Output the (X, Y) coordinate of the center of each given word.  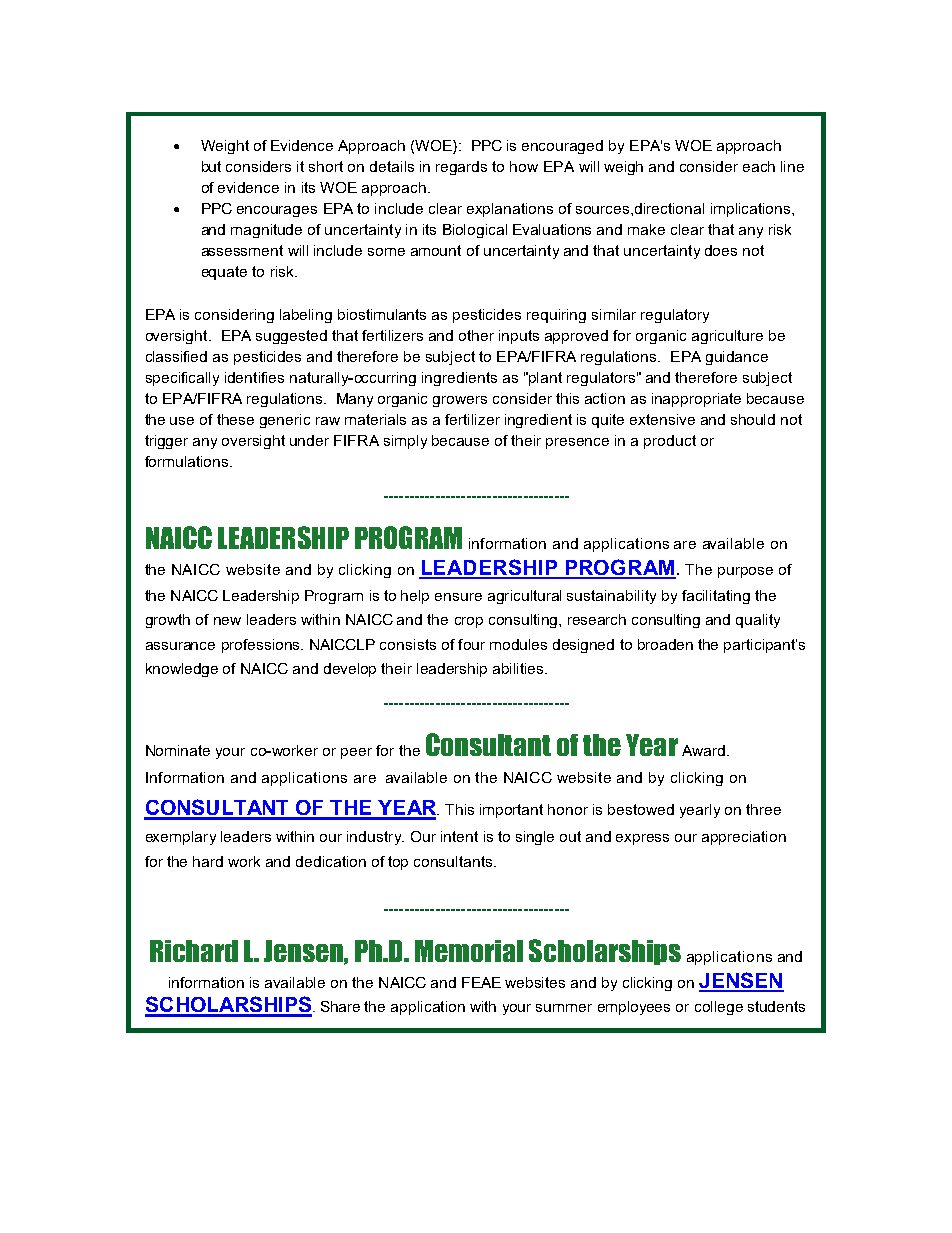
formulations (188, 461)
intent (459, 836)
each (759, 166)
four (471, 644)
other (476, 335)
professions (262, 646)
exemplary (181, 838)
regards (461, 168)
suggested (291, 337)
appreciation (744, 838)
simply (405, 442)
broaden (665, 644)
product (670, 442)
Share (340, 1006)
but (211, 166)
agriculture (727, 337)
